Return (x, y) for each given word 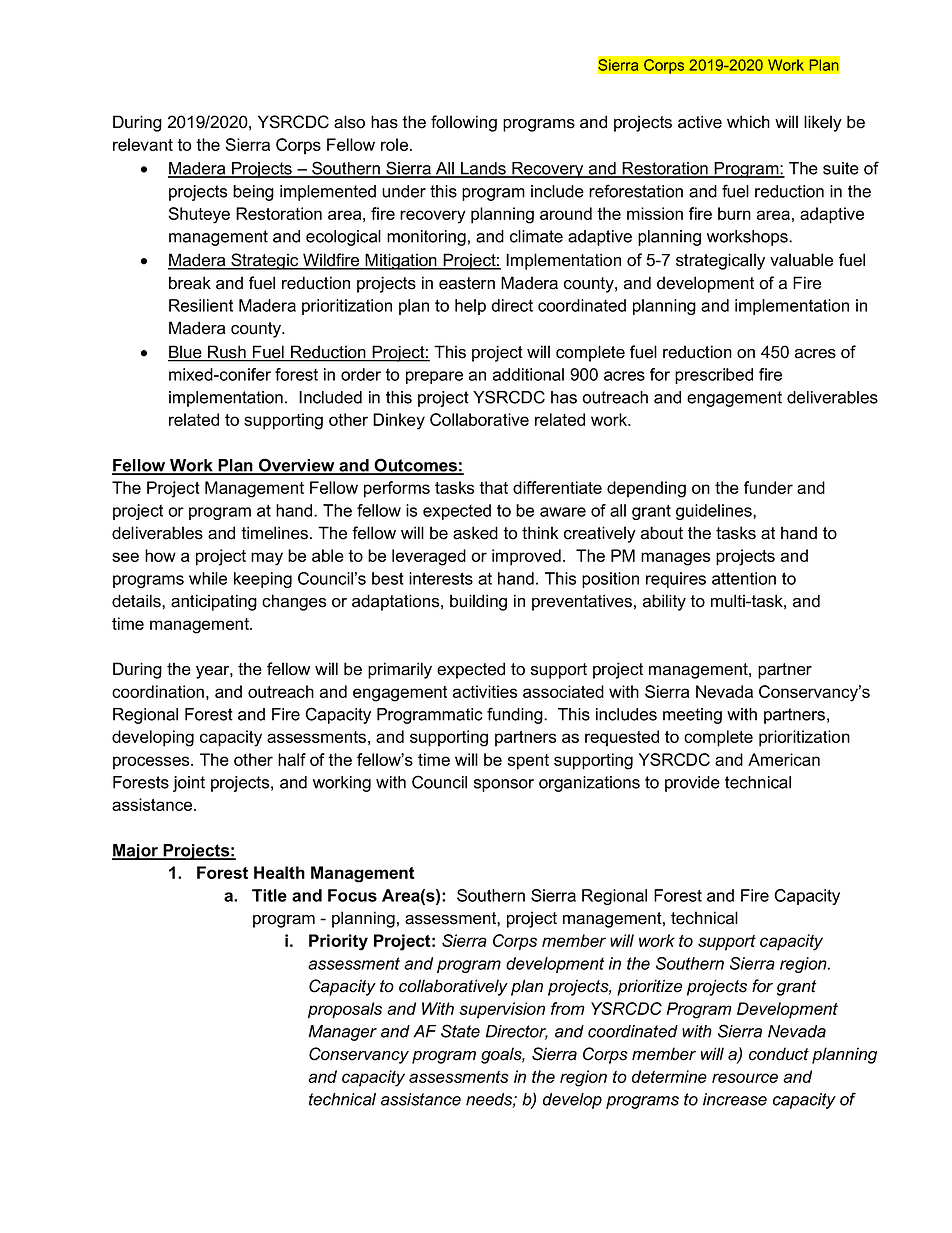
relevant (143, 144)
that (493, 487)
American (784, 759)
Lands (483, 169)
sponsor (504, 785)
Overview (297, 466)
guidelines (715, 512)
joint (189, 784)
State (460, 1031)
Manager (343, 1033)
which (748, 122)
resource (745, 1078)
